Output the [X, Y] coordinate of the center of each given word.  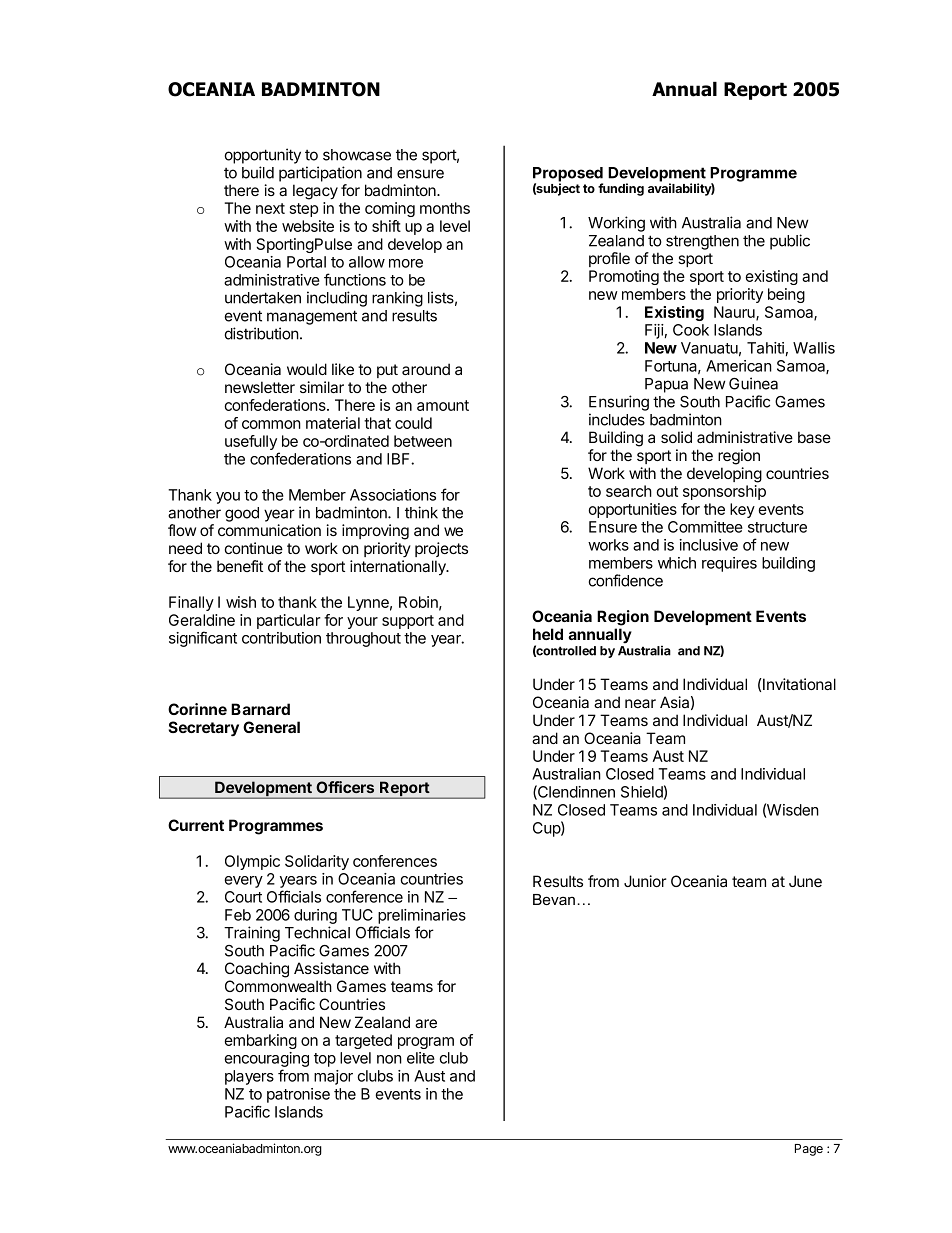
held [548, 634]
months [445, 208]
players [249, 1077]
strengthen [702, 242]
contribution [281, 638]
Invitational [798, 684]
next [270, 208]
